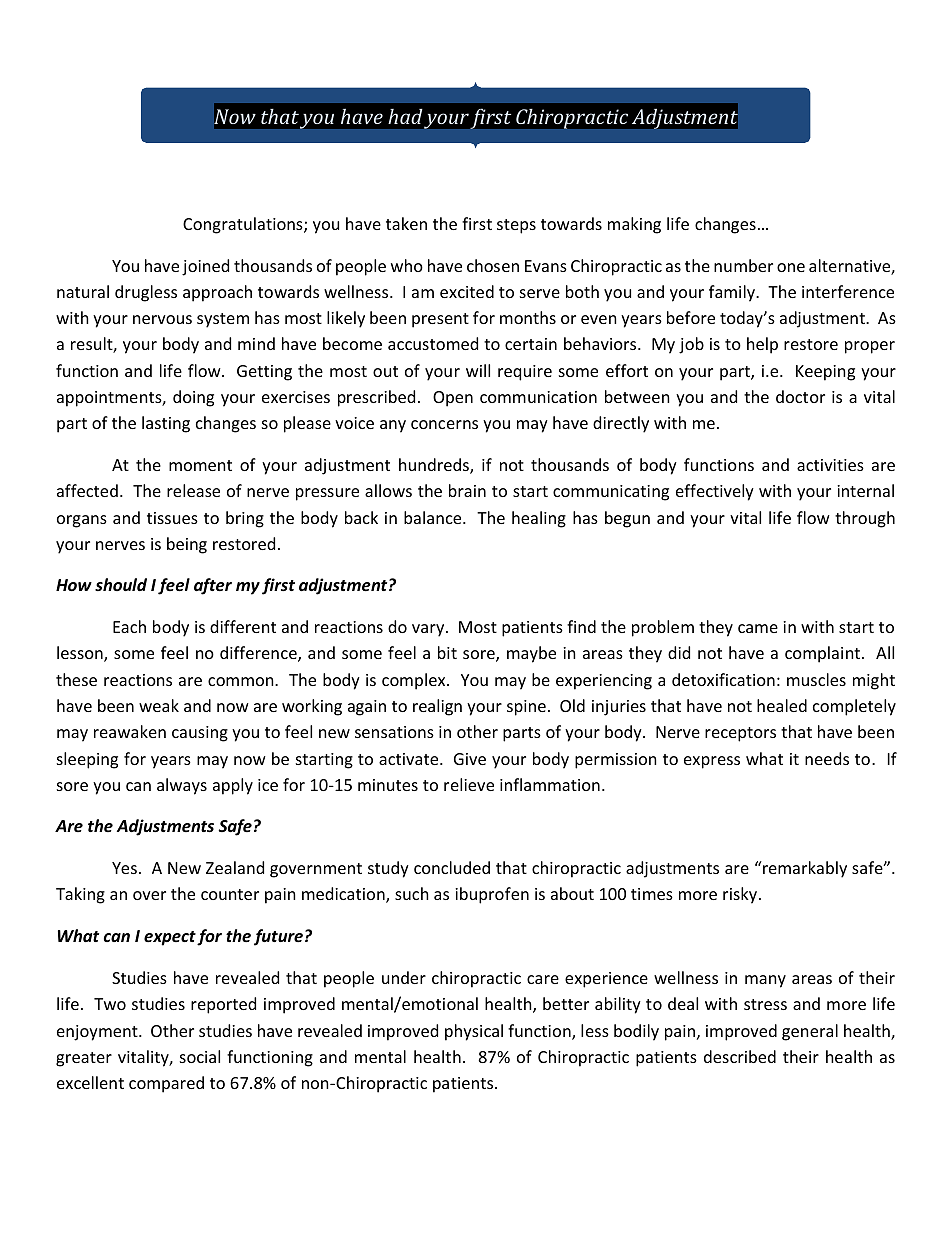 This screenshot has width=952, height=1233. I want to click on after, so click(213, 586).
